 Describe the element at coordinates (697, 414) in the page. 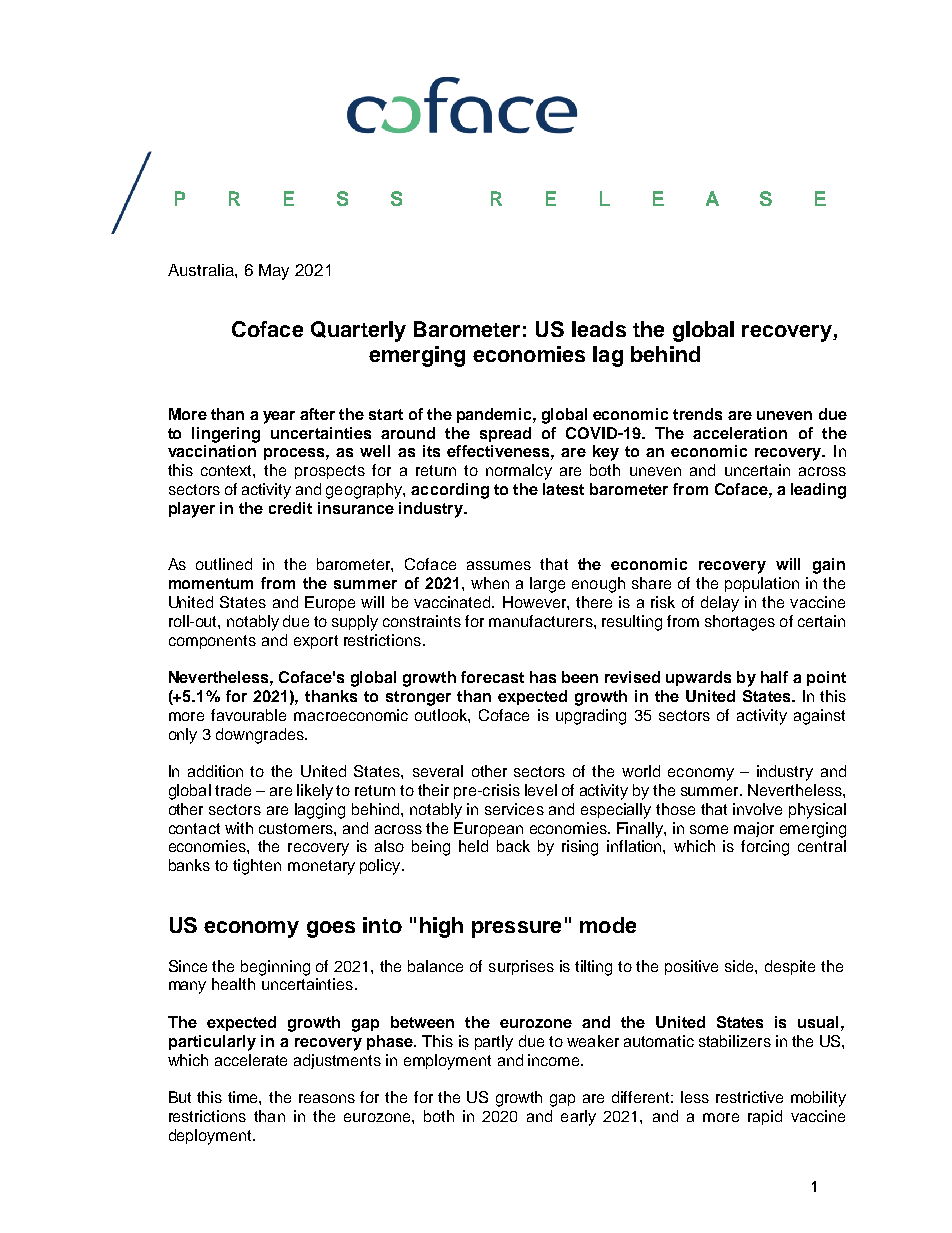

I see `trends` at that location.
